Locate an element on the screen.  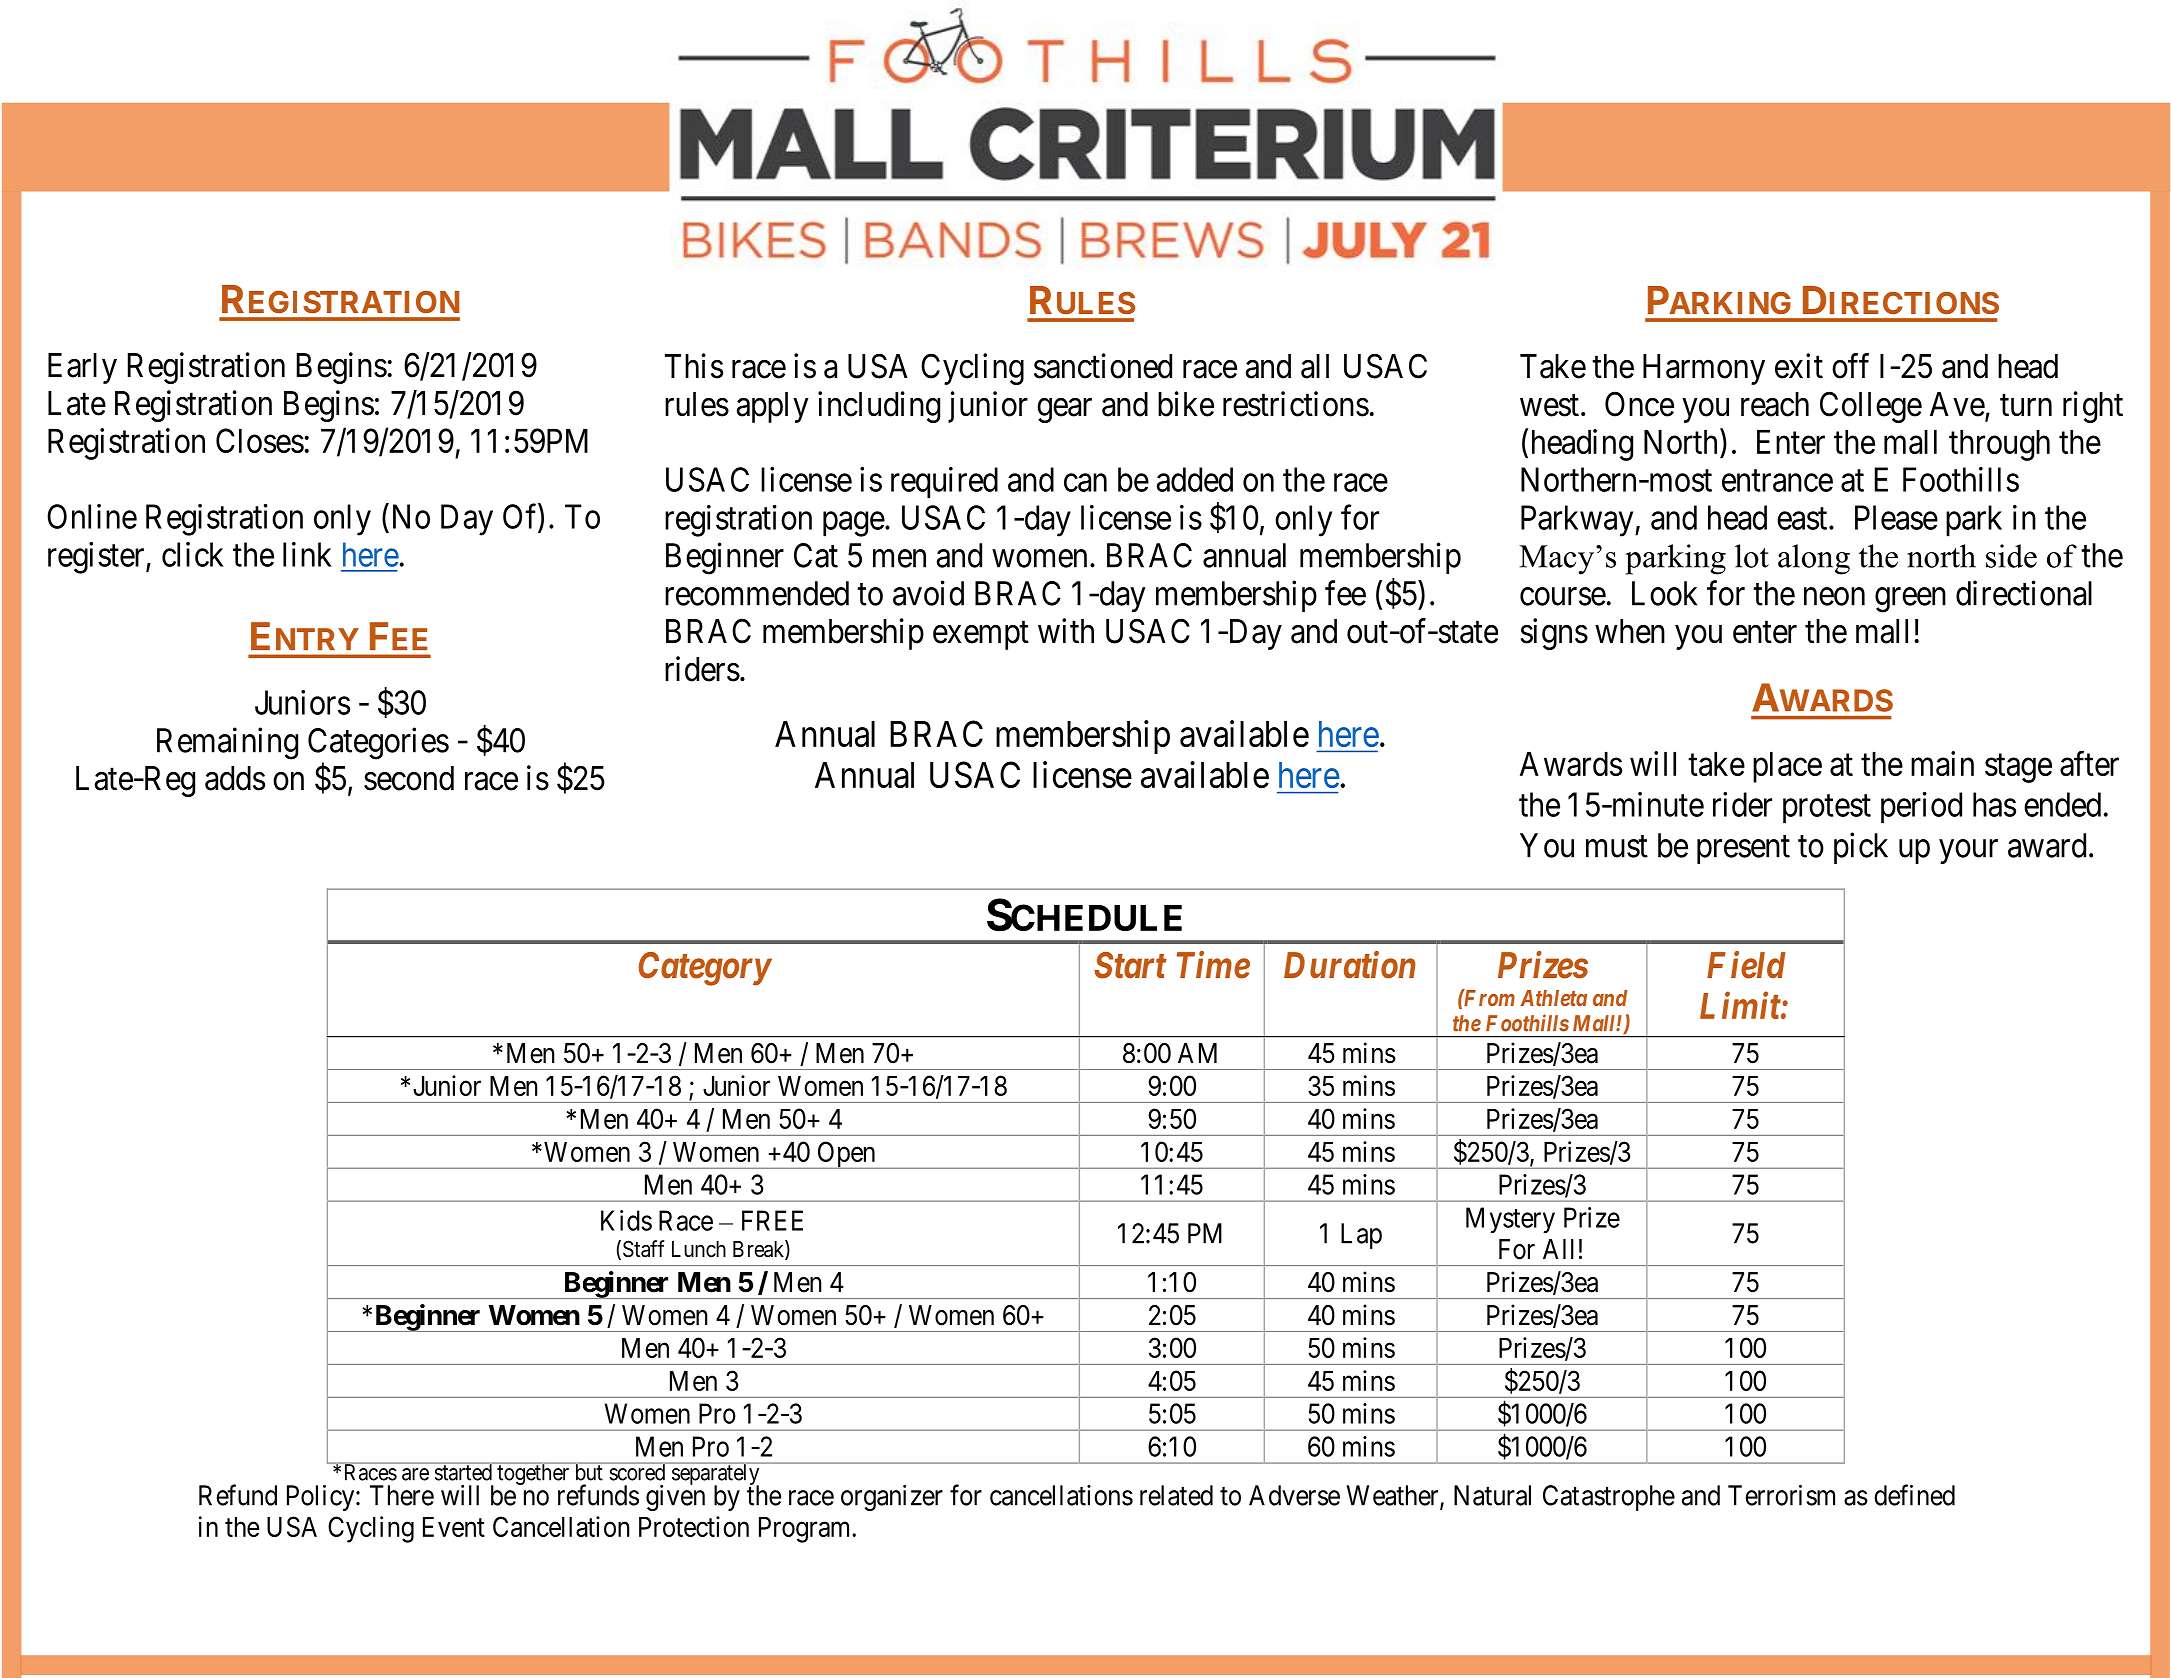
Early is located at coordinates (82, 368).
